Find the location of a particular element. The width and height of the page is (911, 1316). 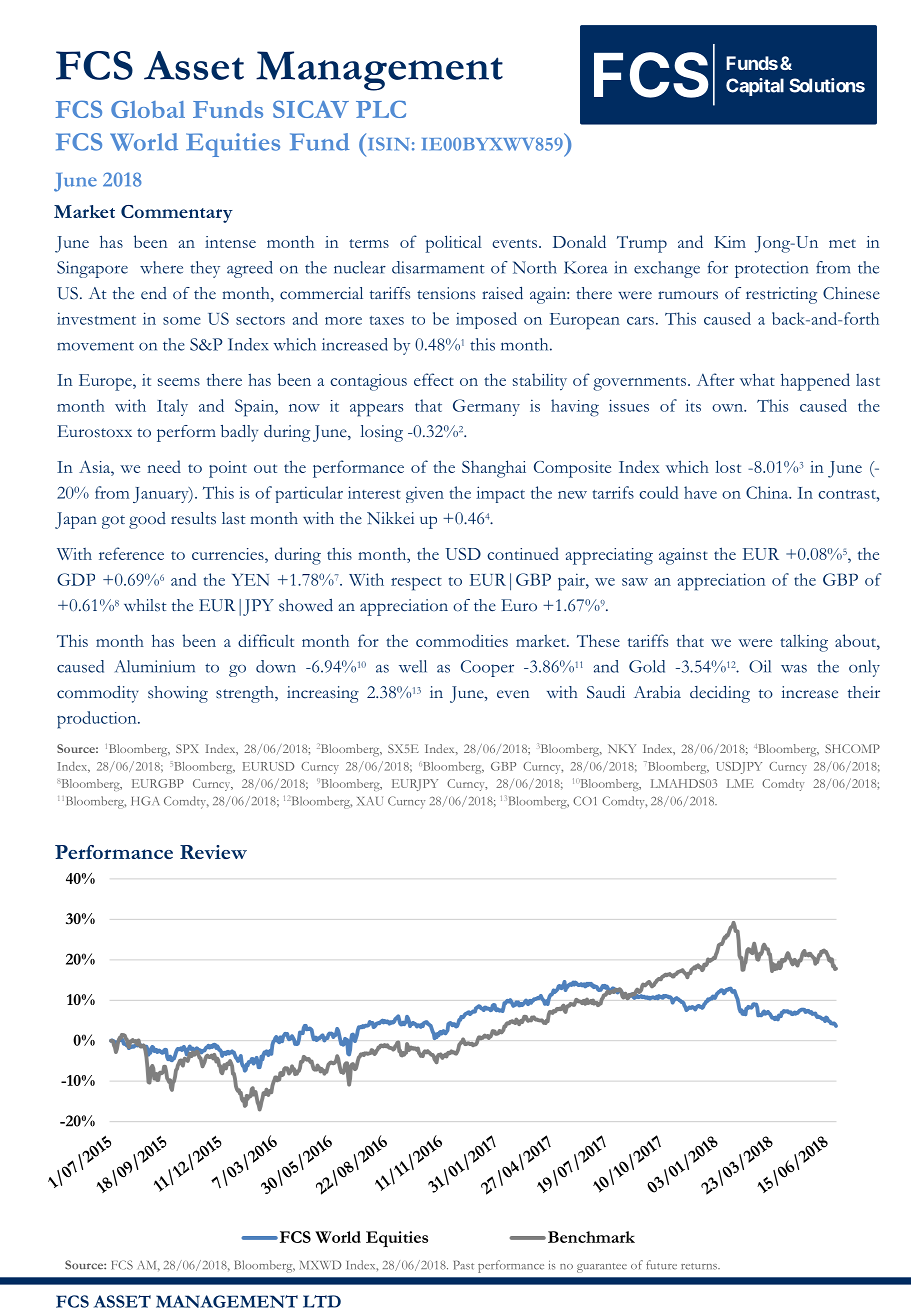

LME is located at coordinates (740, 783).
